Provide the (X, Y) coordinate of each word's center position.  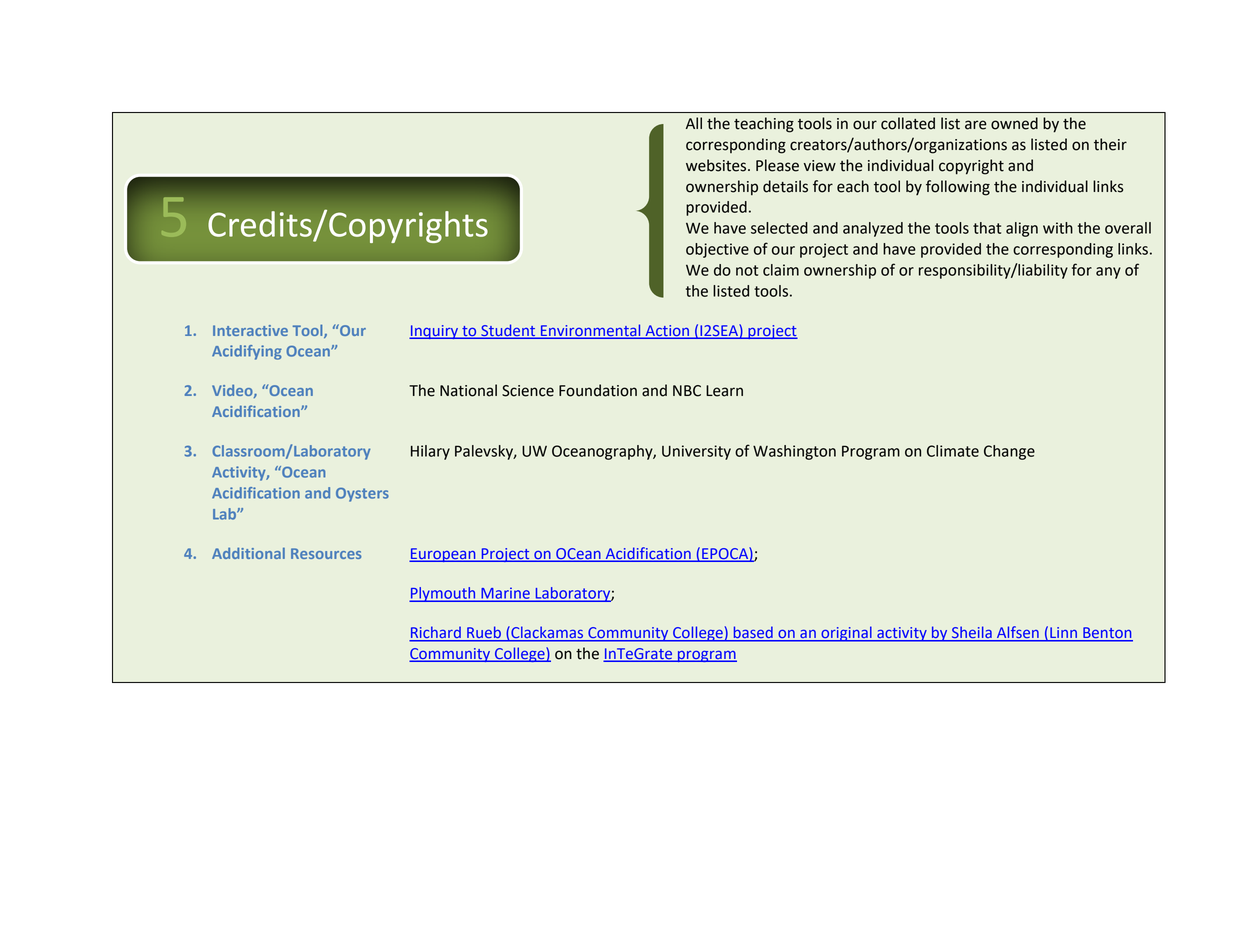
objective (717, 250)
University (696, 452)
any (1108, 273)
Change (1009, 452)
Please (777, 165)
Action (667, 331)
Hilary (430, 452)
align (1022, 229)
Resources (326, 553)
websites (717, 165)
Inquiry (435, 332)
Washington (794, 452)
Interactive (250, 330)
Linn (1063, 632)
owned (1014, 123)
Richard (436, 633)
